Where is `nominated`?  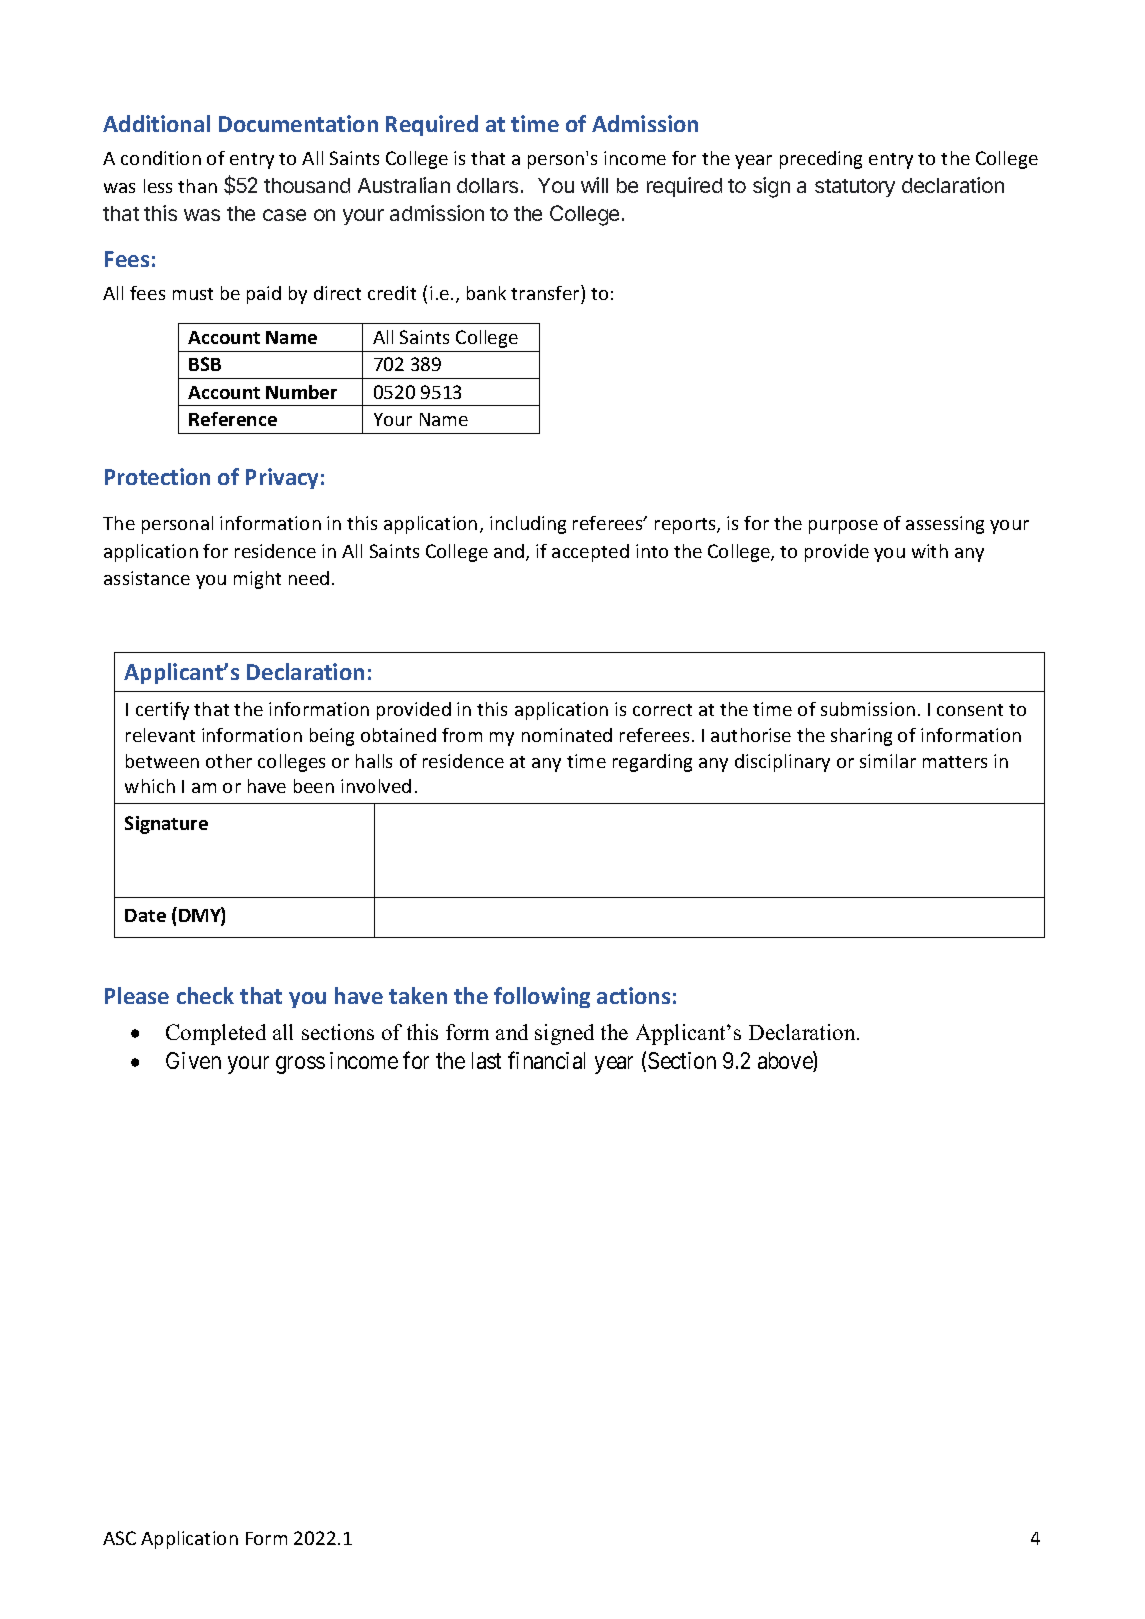
nominated is located at coordinates (567, 735).
